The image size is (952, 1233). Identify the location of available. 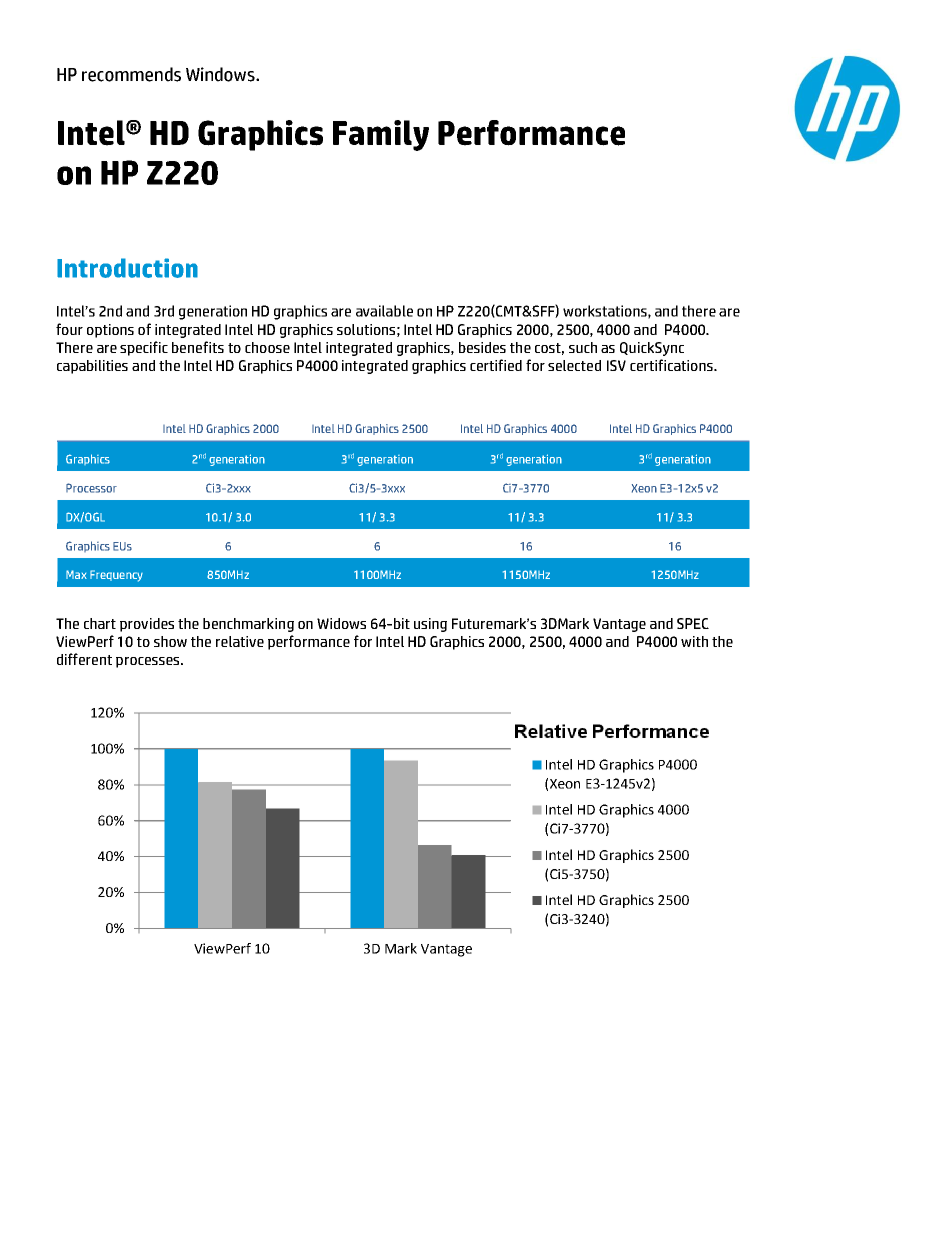
(384, 311).
